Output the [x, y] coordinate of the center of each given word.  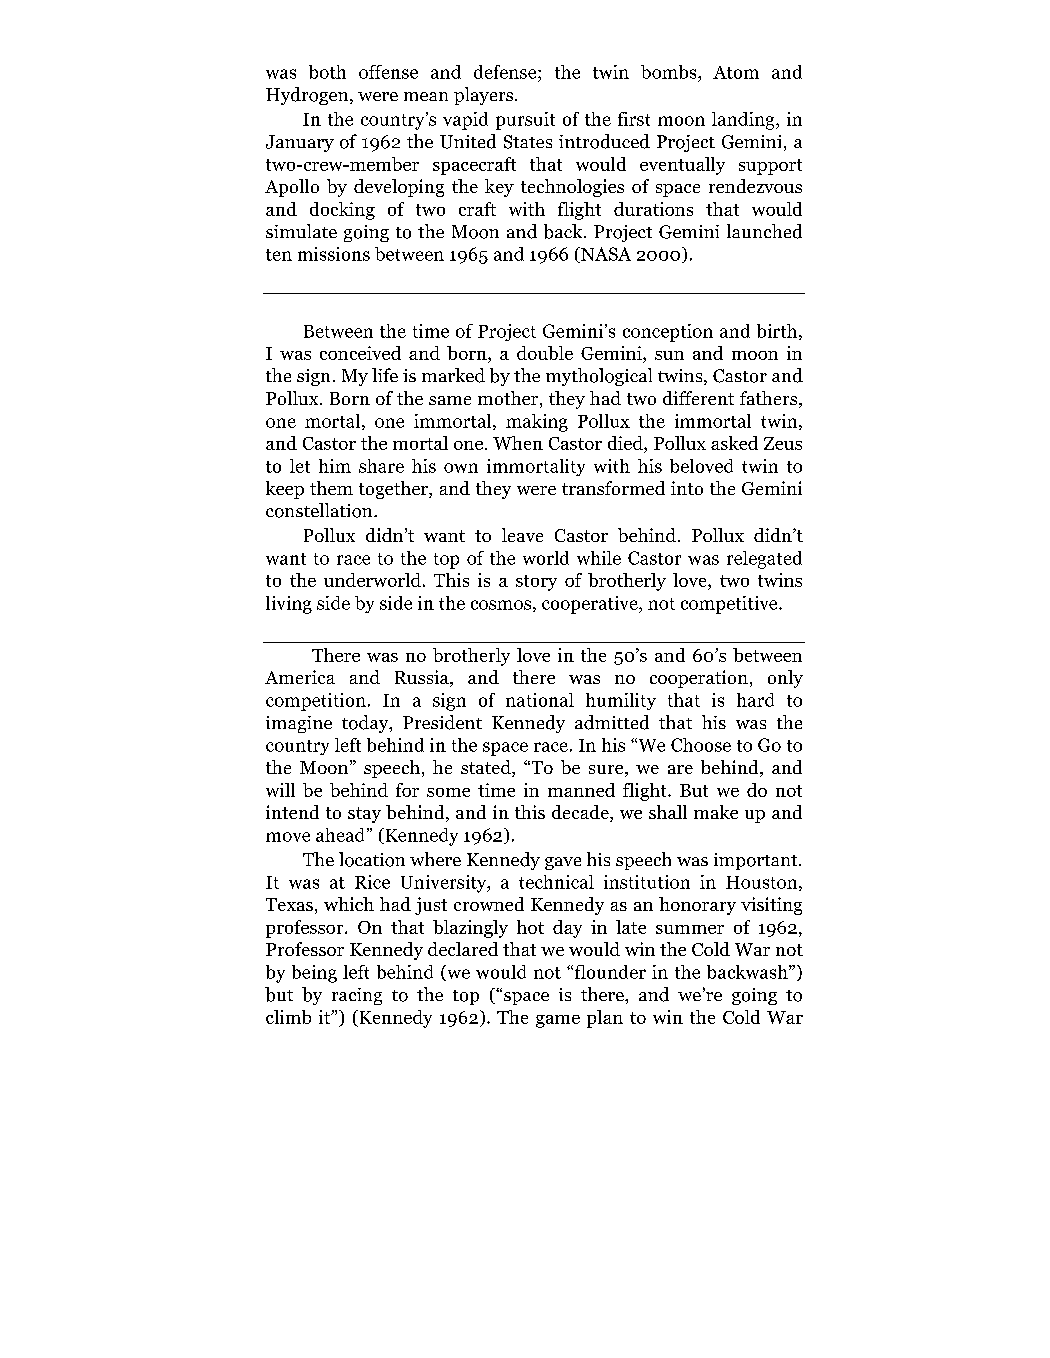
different [698, 398]
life [385, 375]
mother [509, 399]
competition [316, 702]
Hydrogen [308, 96]
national [540, 700]
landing [744, 121]
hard [755, 700]
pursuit [525, 121]
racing [357, 996]
